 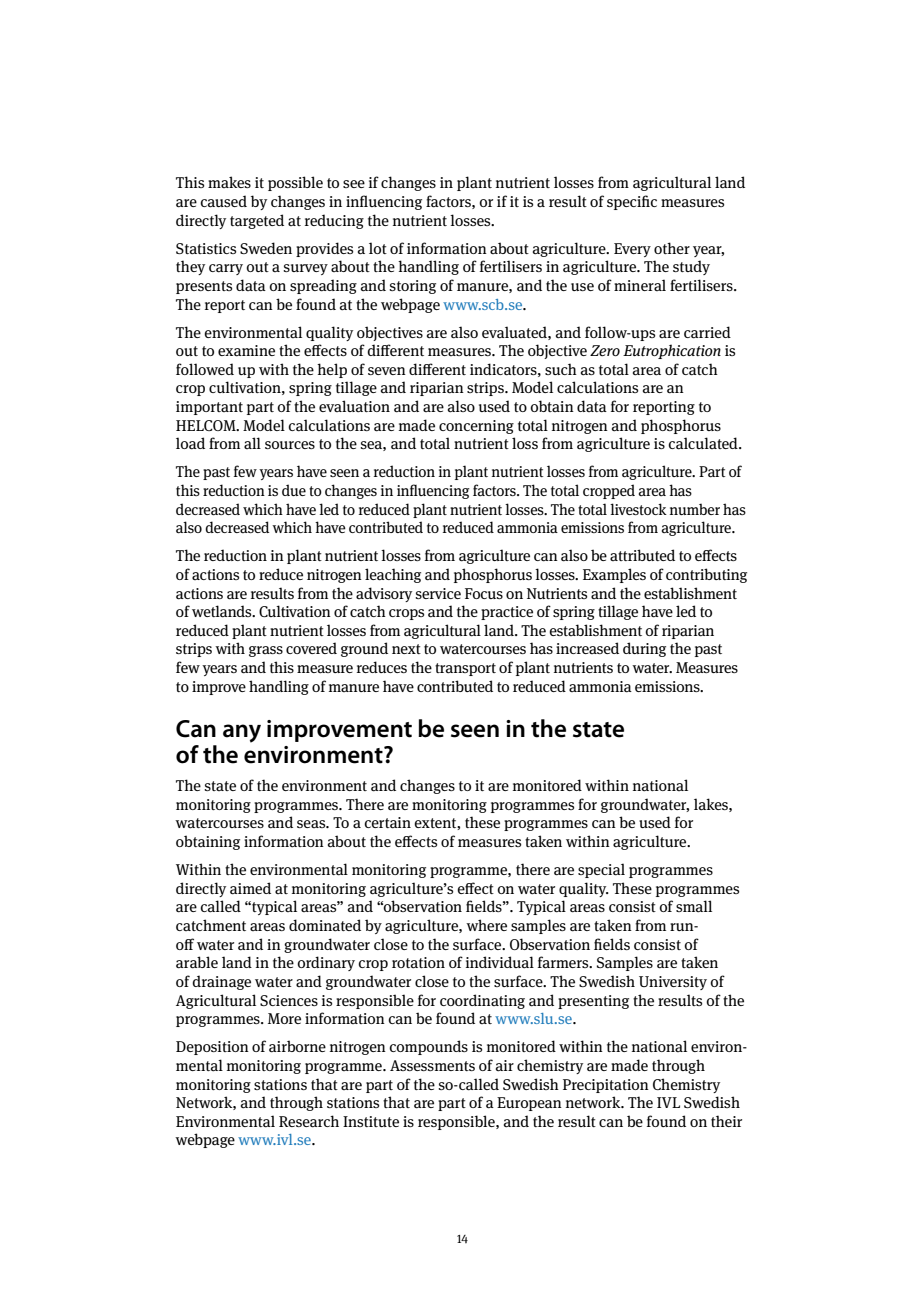 I want to click on lot, so click(x=378, y=248).
